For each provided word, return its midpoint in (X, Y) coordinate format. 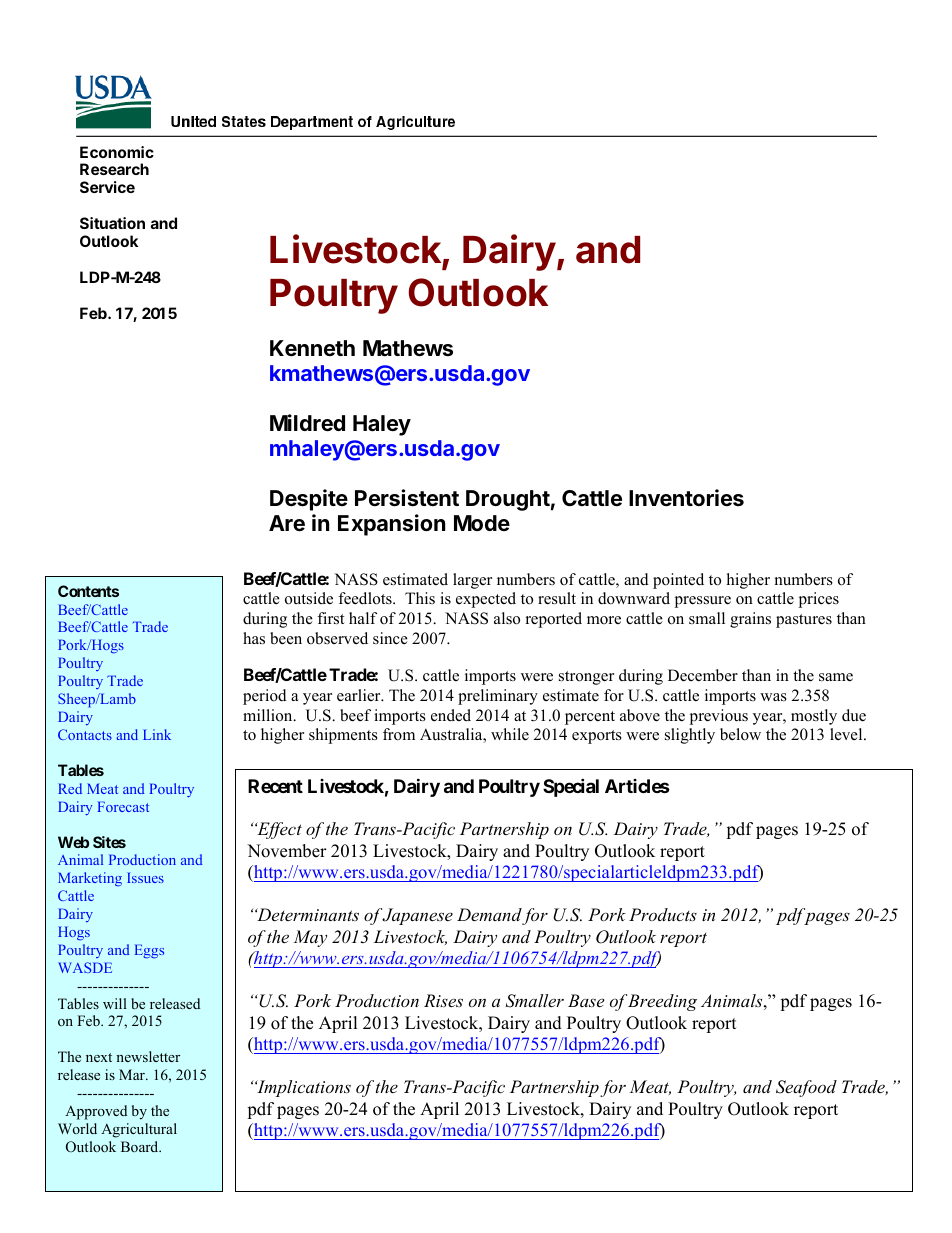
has (254, 638)
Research (114, 169)
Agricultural (139, 1130)
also (507, 618)
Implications (303, 1088)
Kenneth (312, 348)
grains (750, 620)
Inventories (686, 498)
